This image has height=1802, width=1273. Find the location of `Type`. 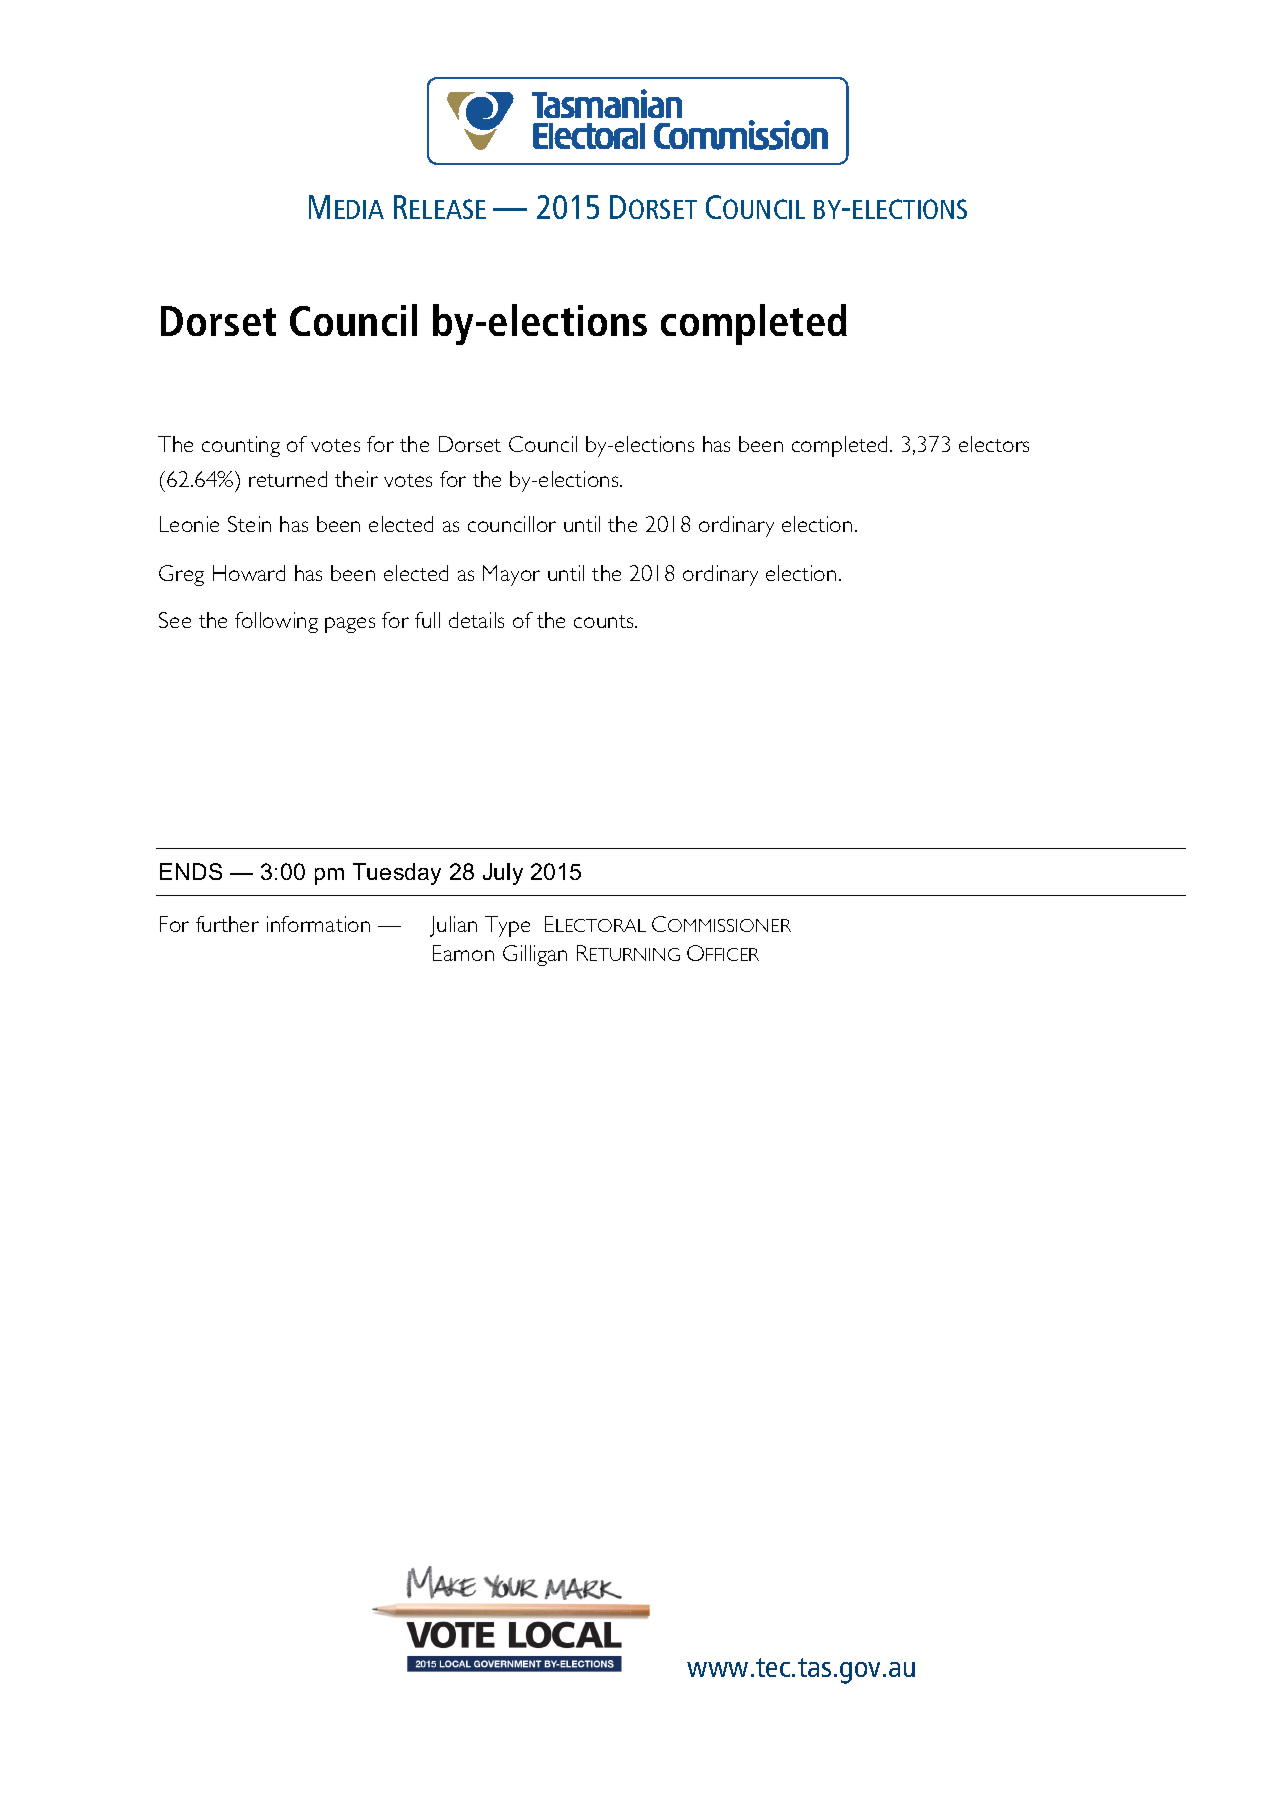

Type is located at coordinates (507, 926).
